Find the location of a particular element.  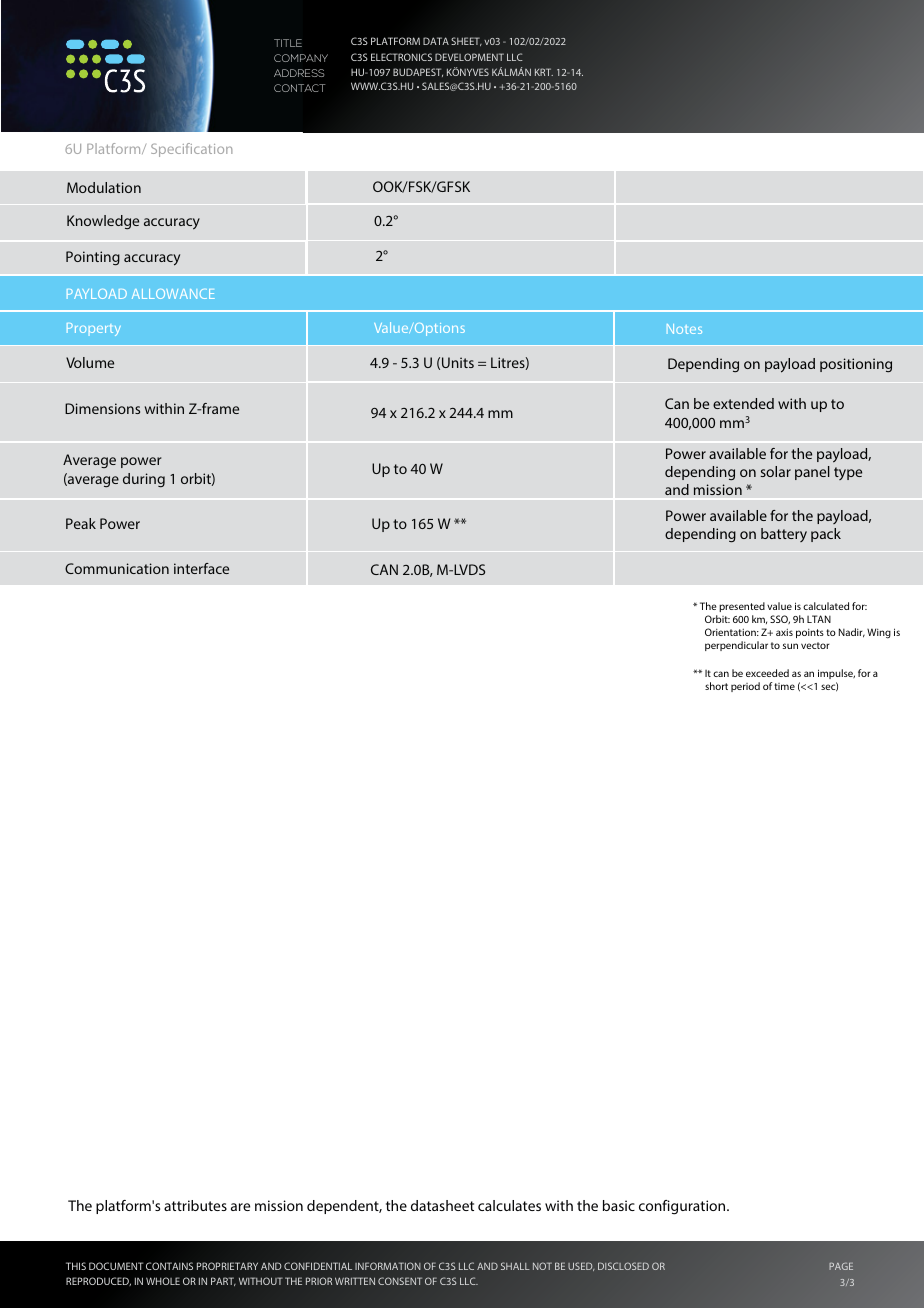

short is located at coordinates (716, 686).
